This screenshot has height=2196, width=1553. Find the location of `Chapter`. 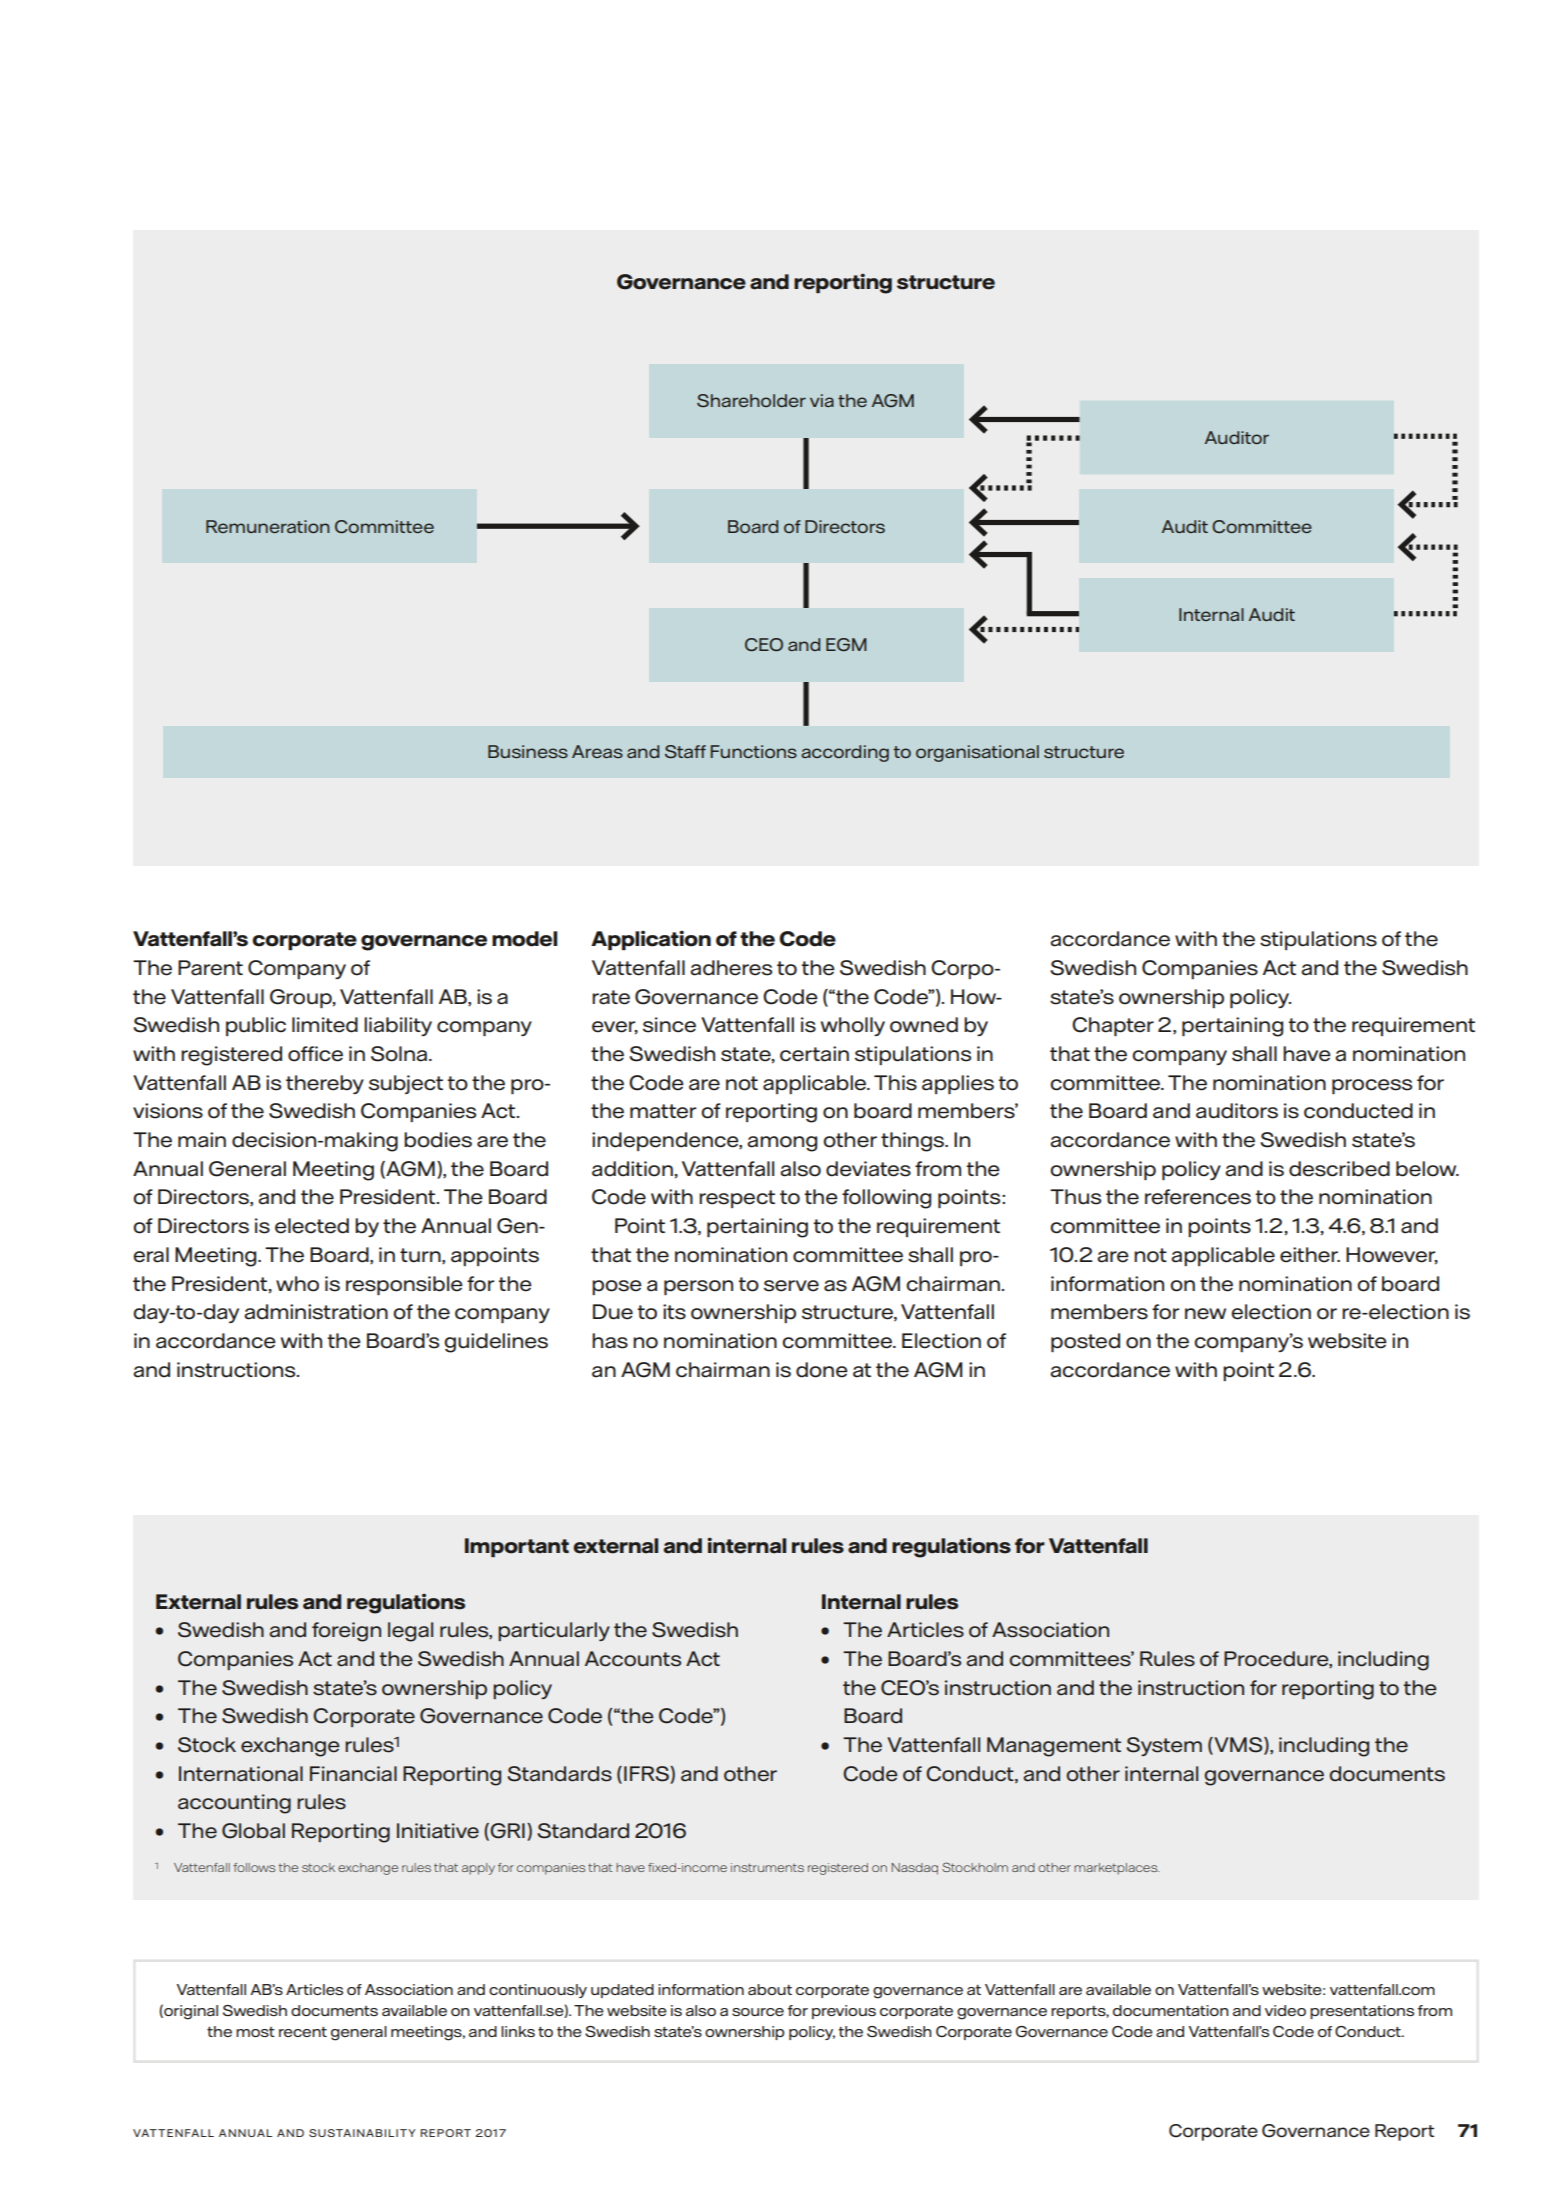

Chapter is located at coordinates (1113, 1026).
